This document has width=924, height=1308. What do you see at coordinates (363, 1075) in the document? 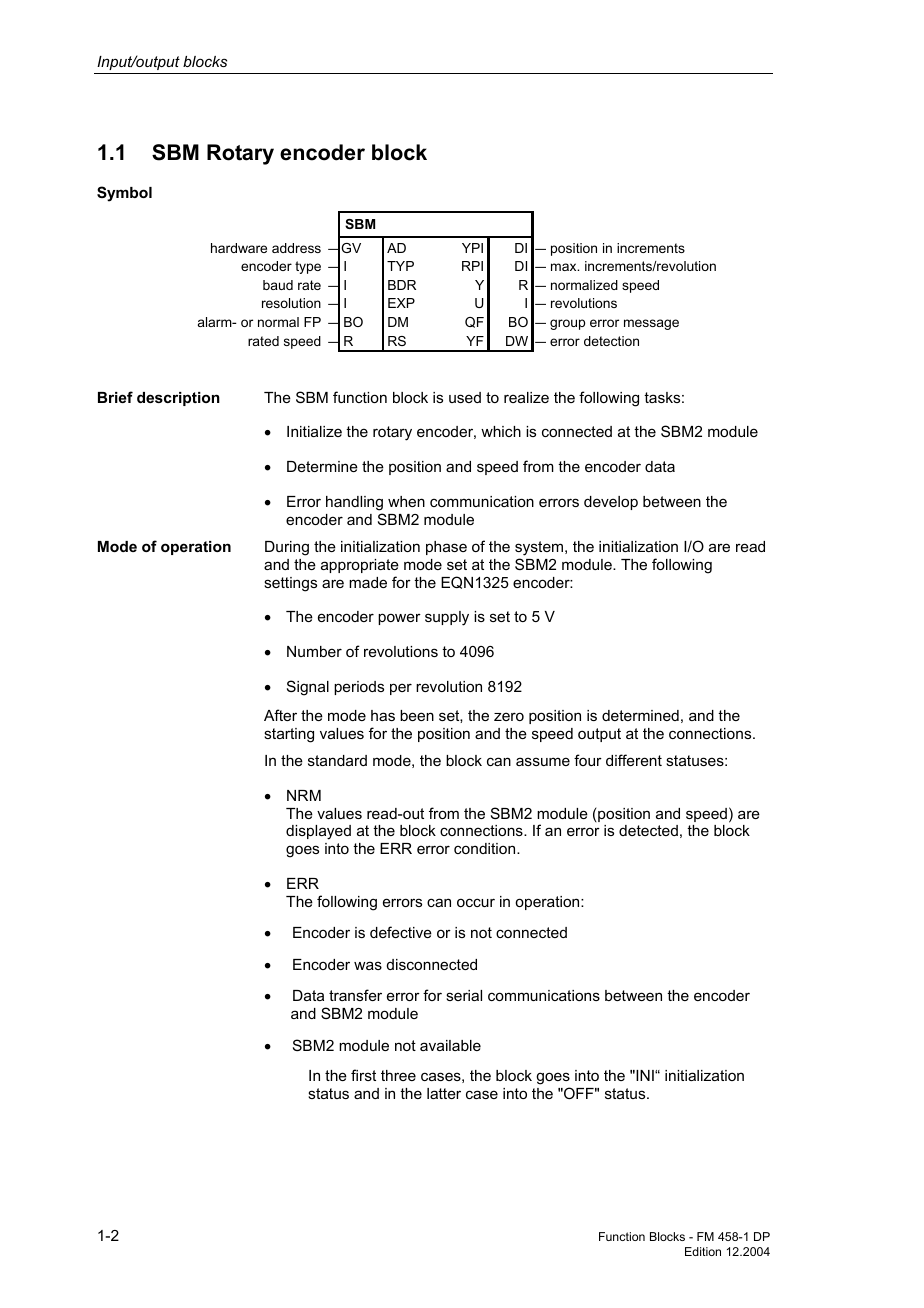
I see `first` at bounding box center [363, 1075].
